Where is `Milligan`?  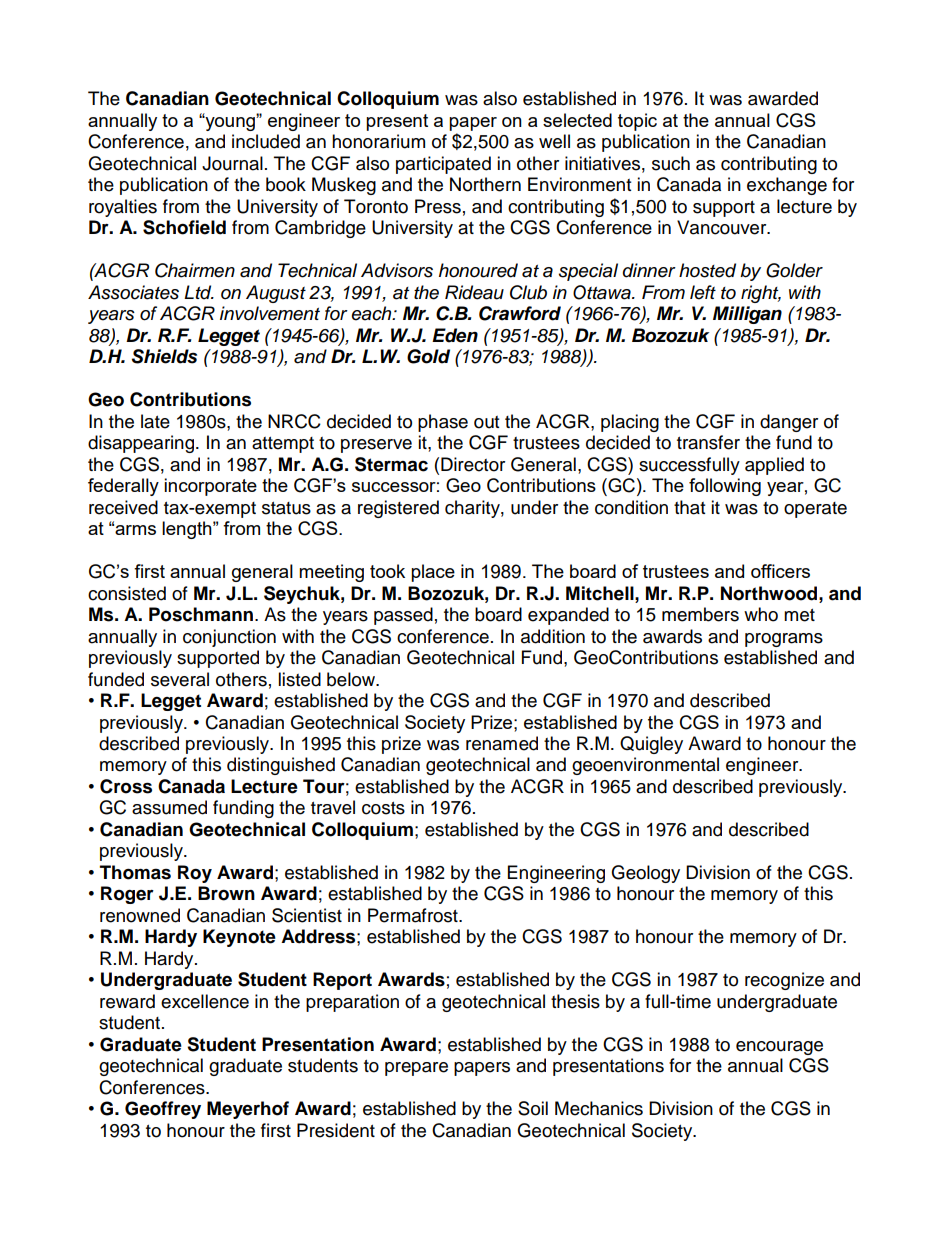 Milligan is located at coordinates (747, 315).
